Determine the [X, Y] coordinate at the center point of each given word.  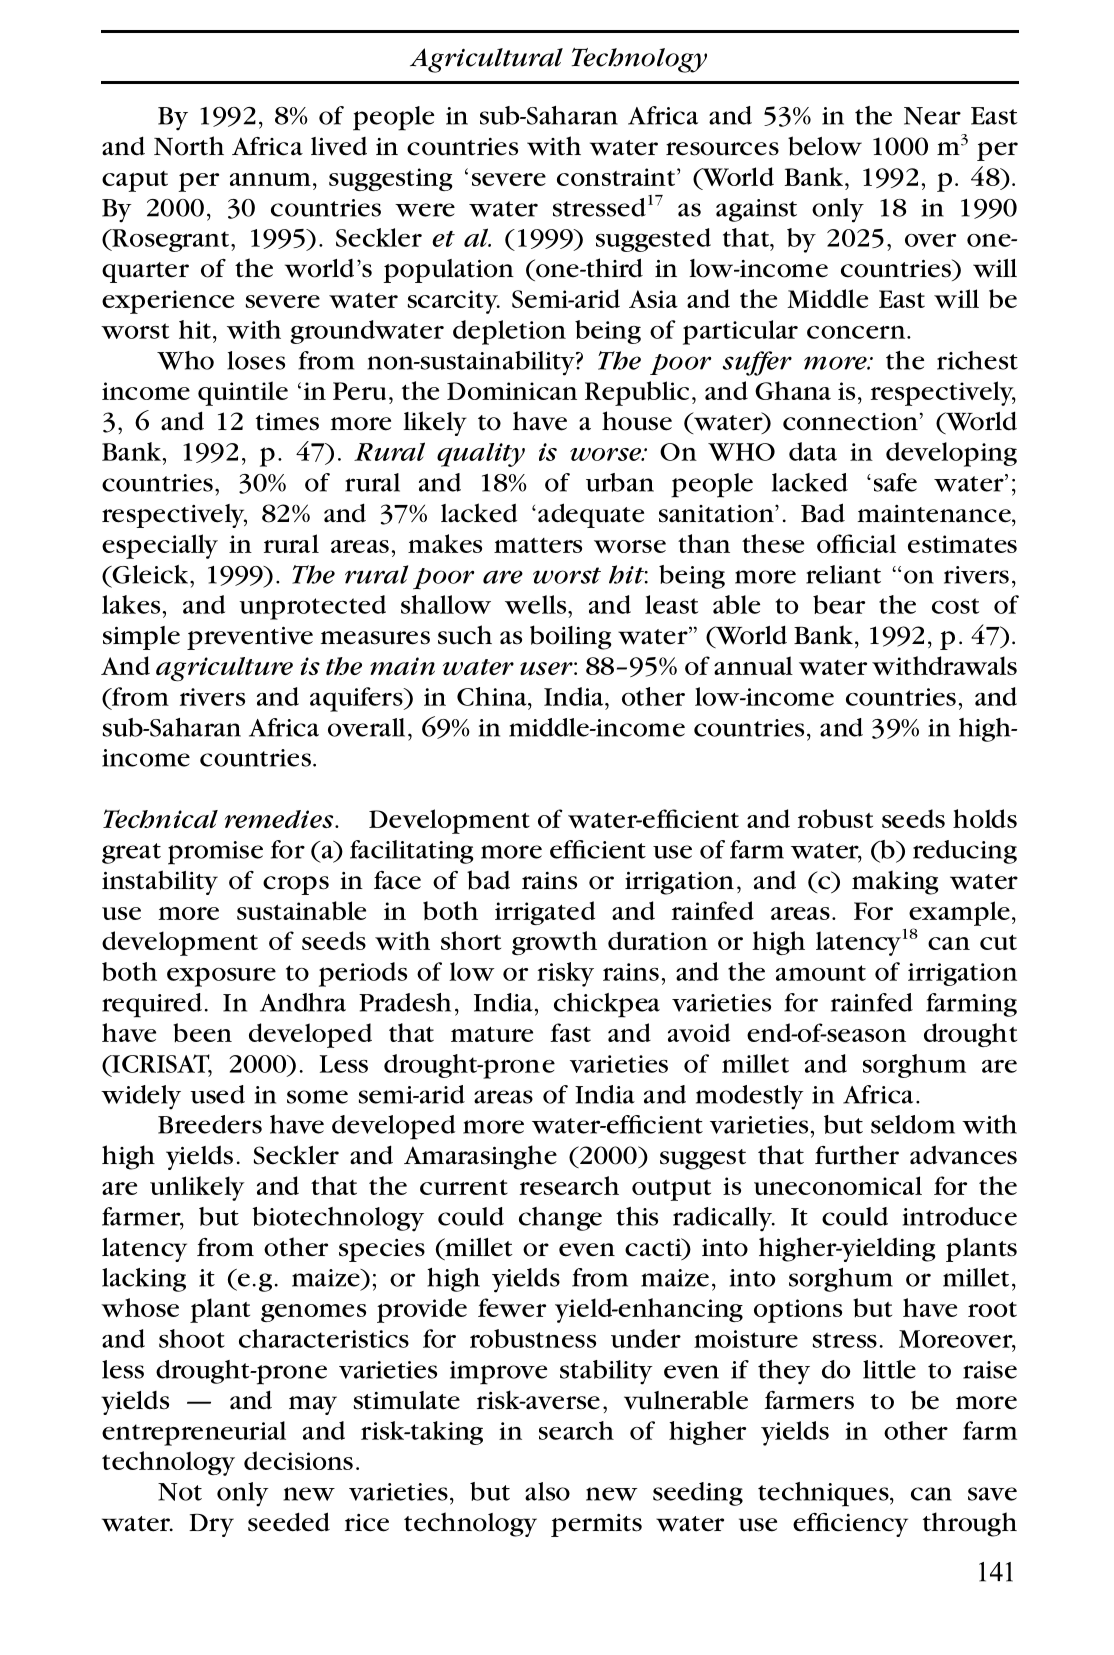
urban [620, 482]
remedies [280, 819]
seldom [913, 1124]
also [547, 1491]
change [560, 1219]
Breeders [210, 1124]
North [189, 146]
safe [895, 482]
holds [985, 818]
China [493, 696]
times [287, 422]
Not [180, 1492]
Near [932, 116]
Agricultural [486, 60]
